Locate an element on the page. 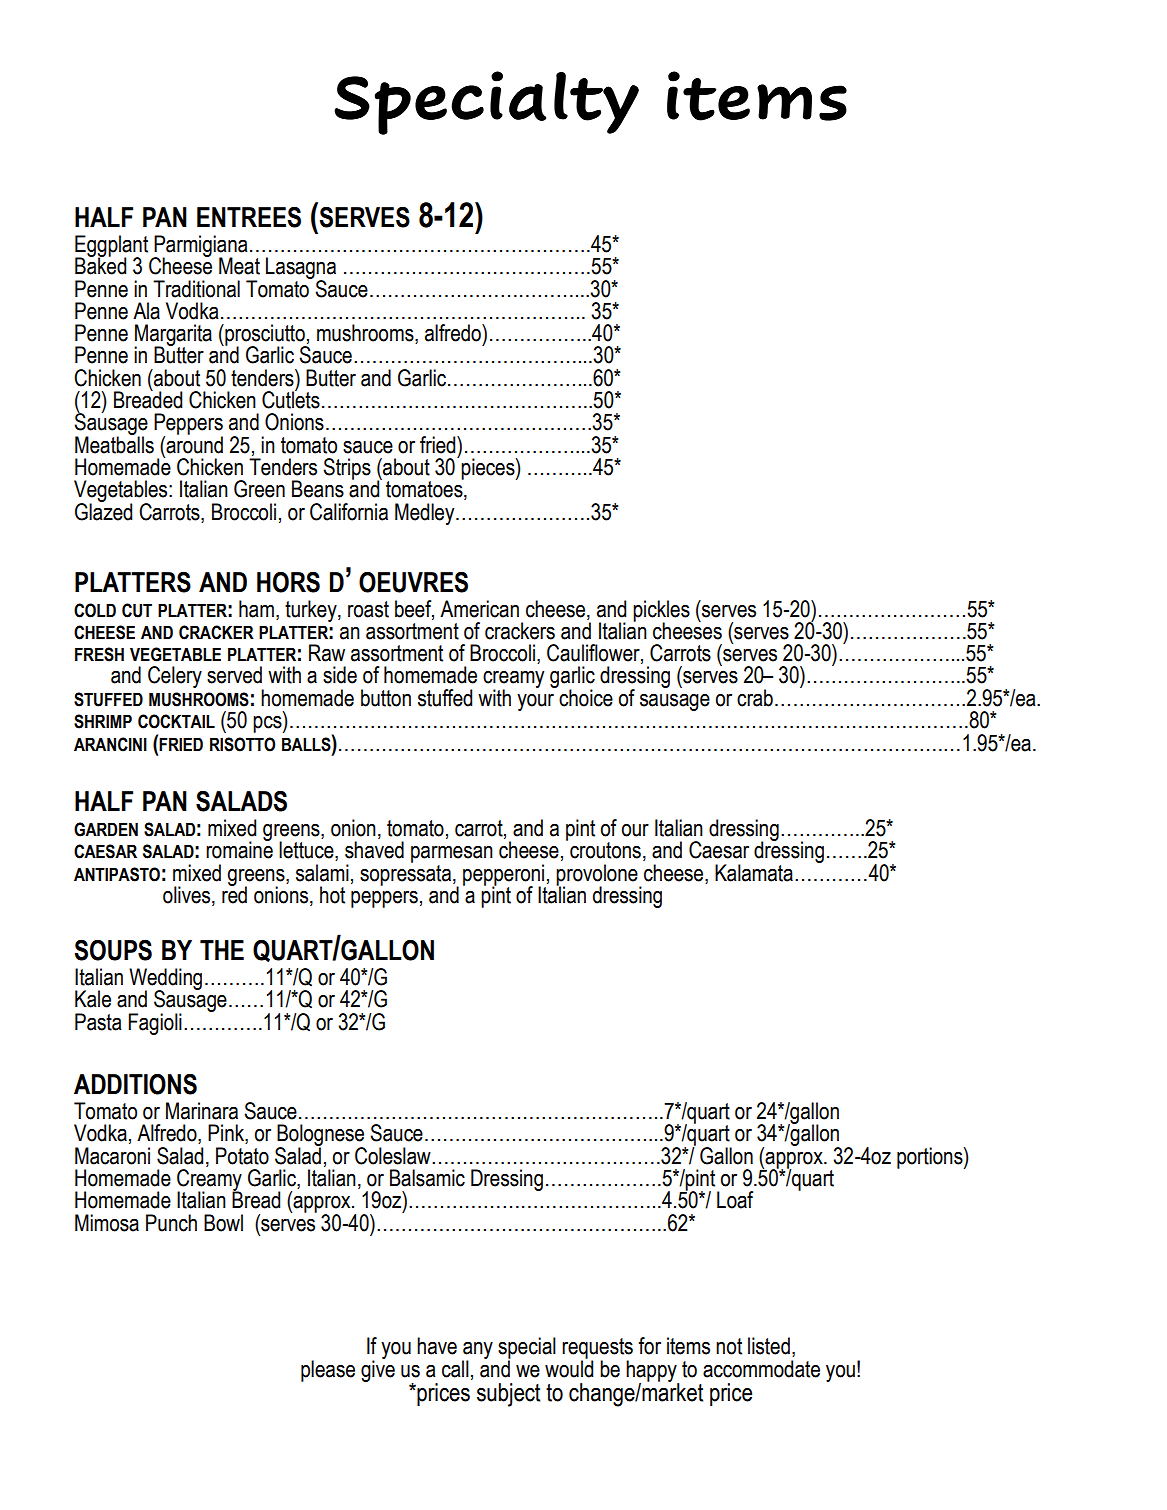 The image size is (1167, 1510). ADDITIONS is located at coordinates (135, 1084).
